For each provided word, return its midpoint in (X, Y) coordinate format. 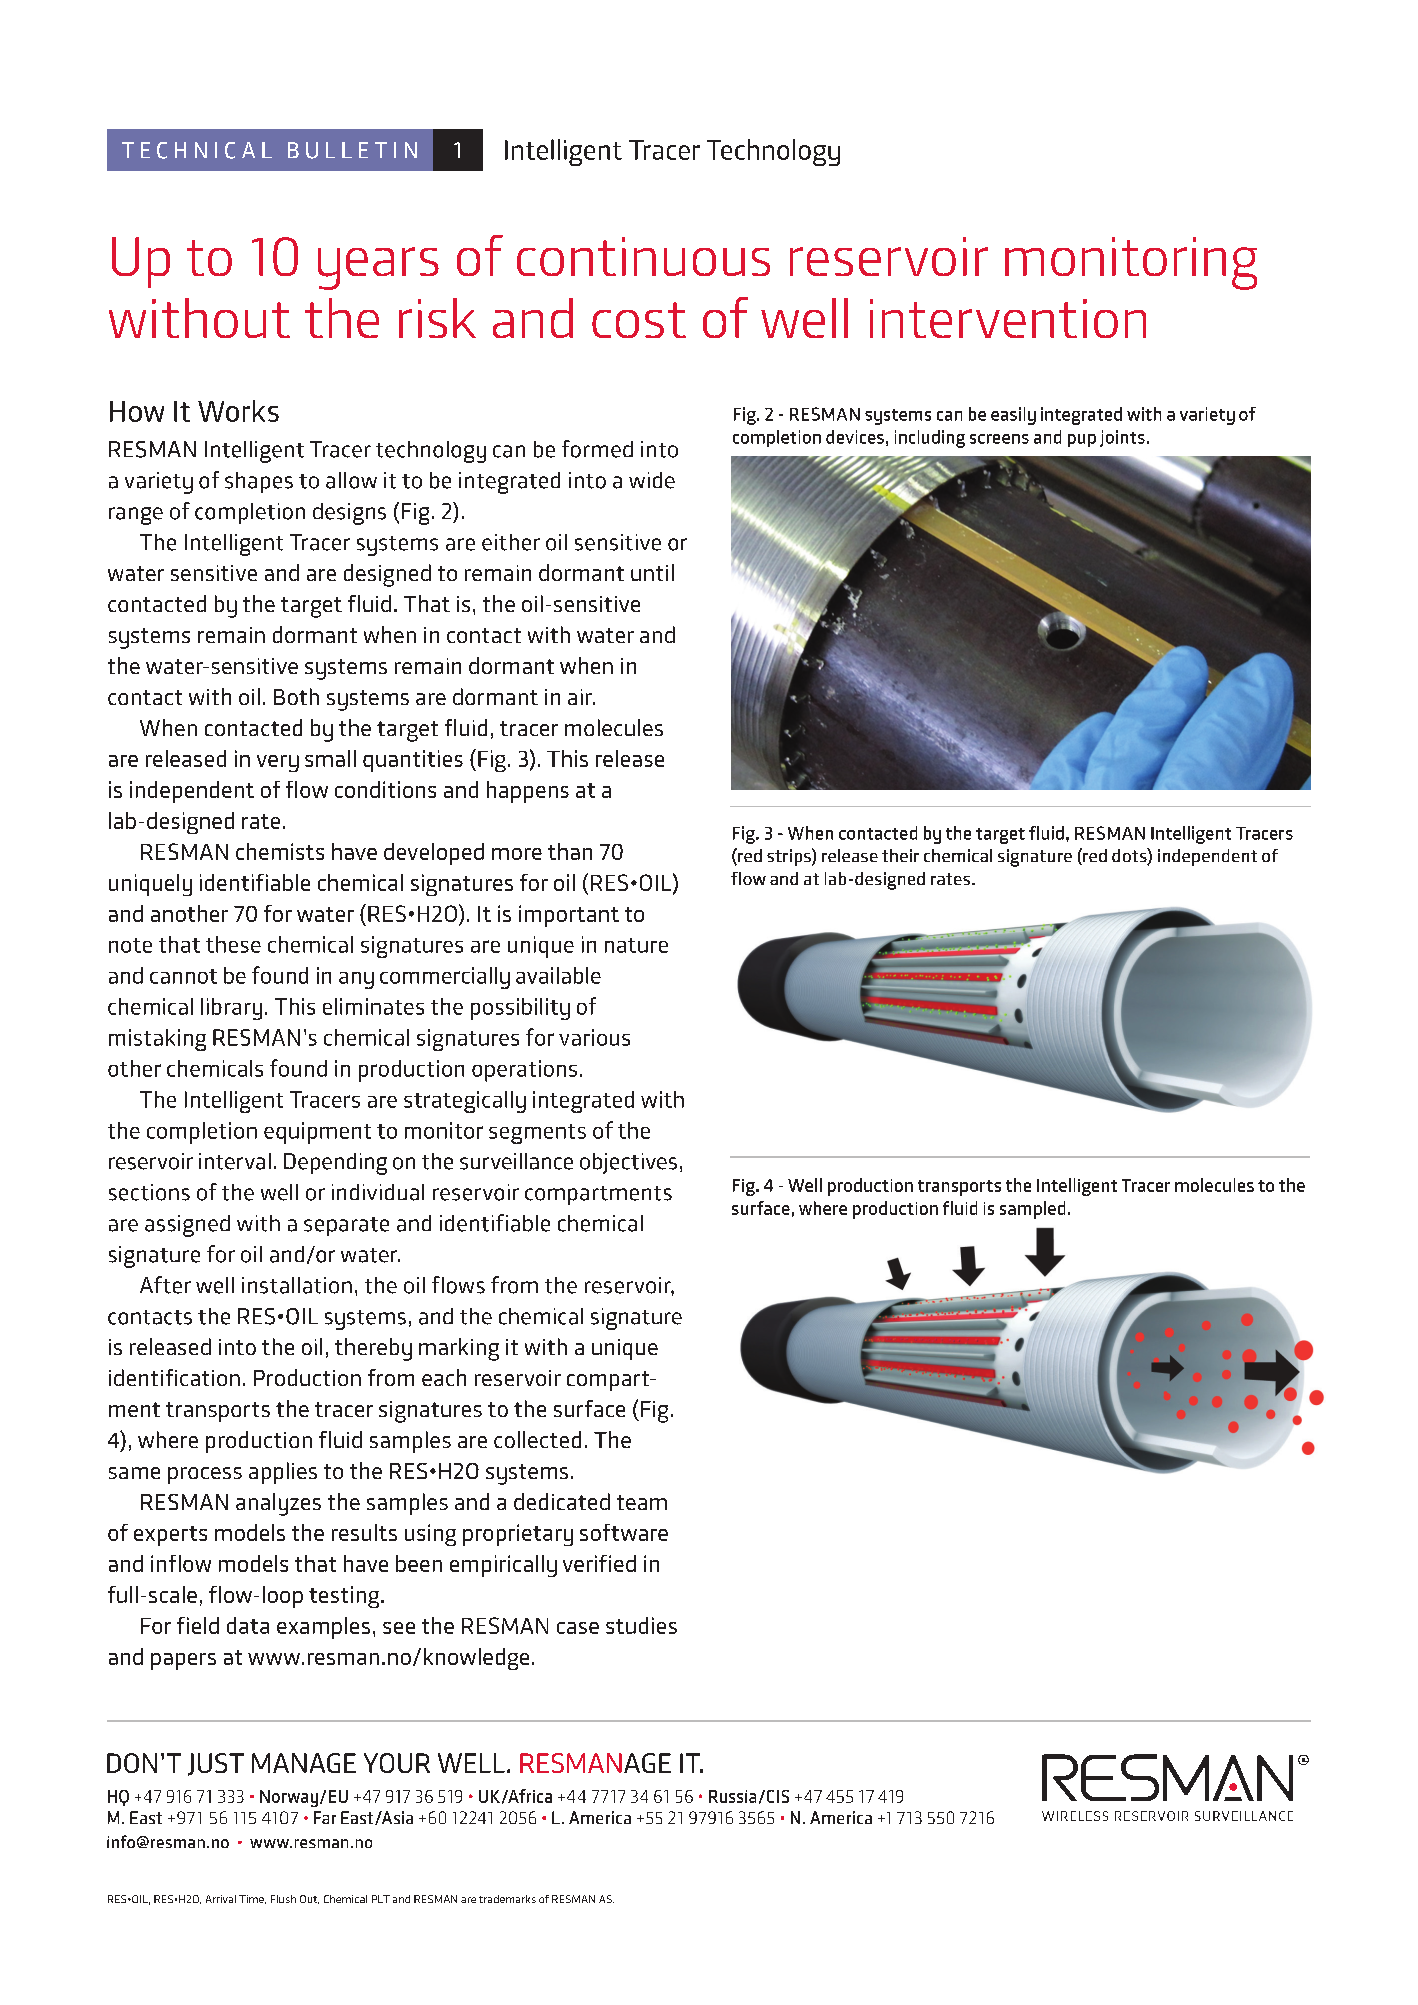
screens (999, 439)
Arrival (221, 1899)
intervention (1008, 318)
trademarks (507, 1899)
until (652, 572)
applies (283, 1473)
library (231, 1009)
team (642, 1502)
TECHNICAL (197, 150)
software (624, 1532)
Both (296, 696)
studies (641, 1625)
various (594, 1037)
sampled (1032, 1210)
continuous (643, 256)
